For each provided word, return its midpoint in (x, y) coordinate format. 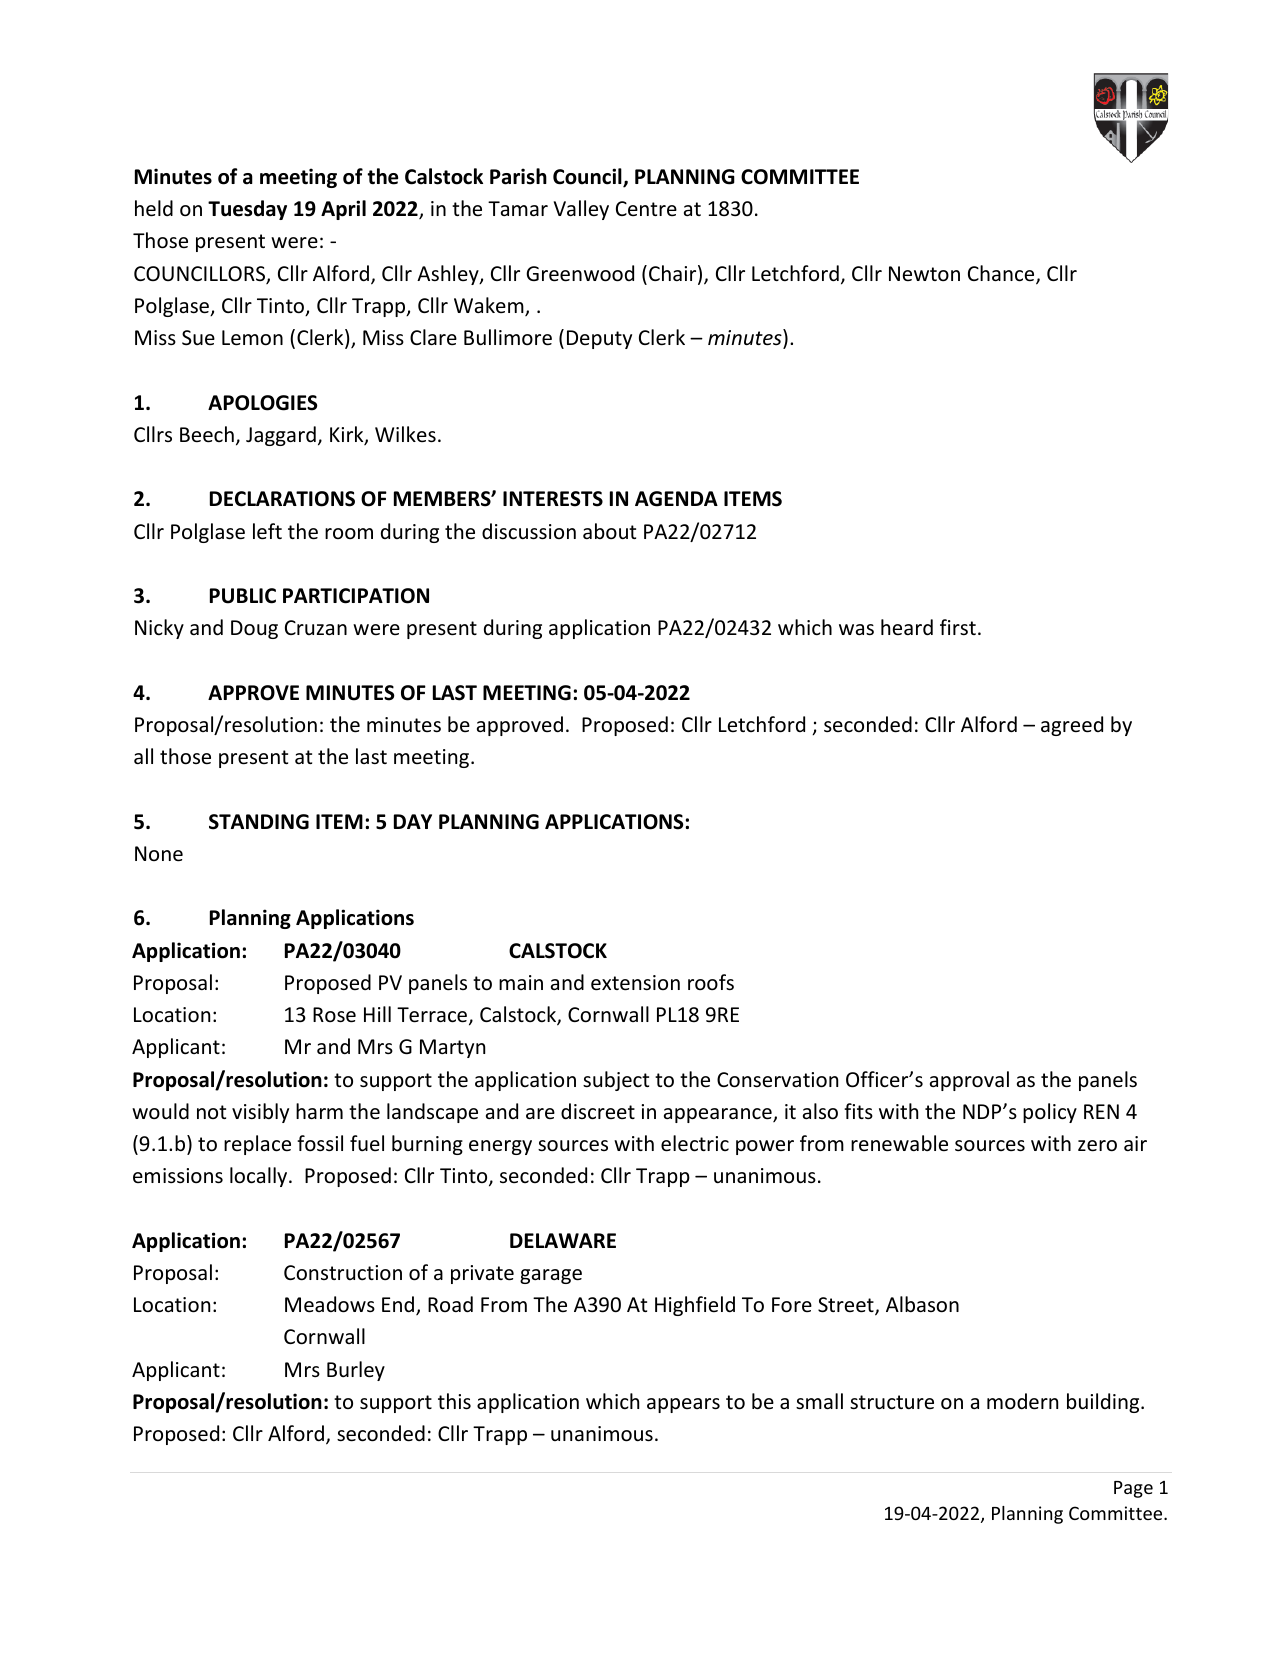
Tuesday (247, 210)
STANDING (259, 822)
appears (683, 1405)
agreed (1072, 726)
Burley (356, 1371)
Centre (646, 208)
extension (635, 983)
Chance (1002, 274)
